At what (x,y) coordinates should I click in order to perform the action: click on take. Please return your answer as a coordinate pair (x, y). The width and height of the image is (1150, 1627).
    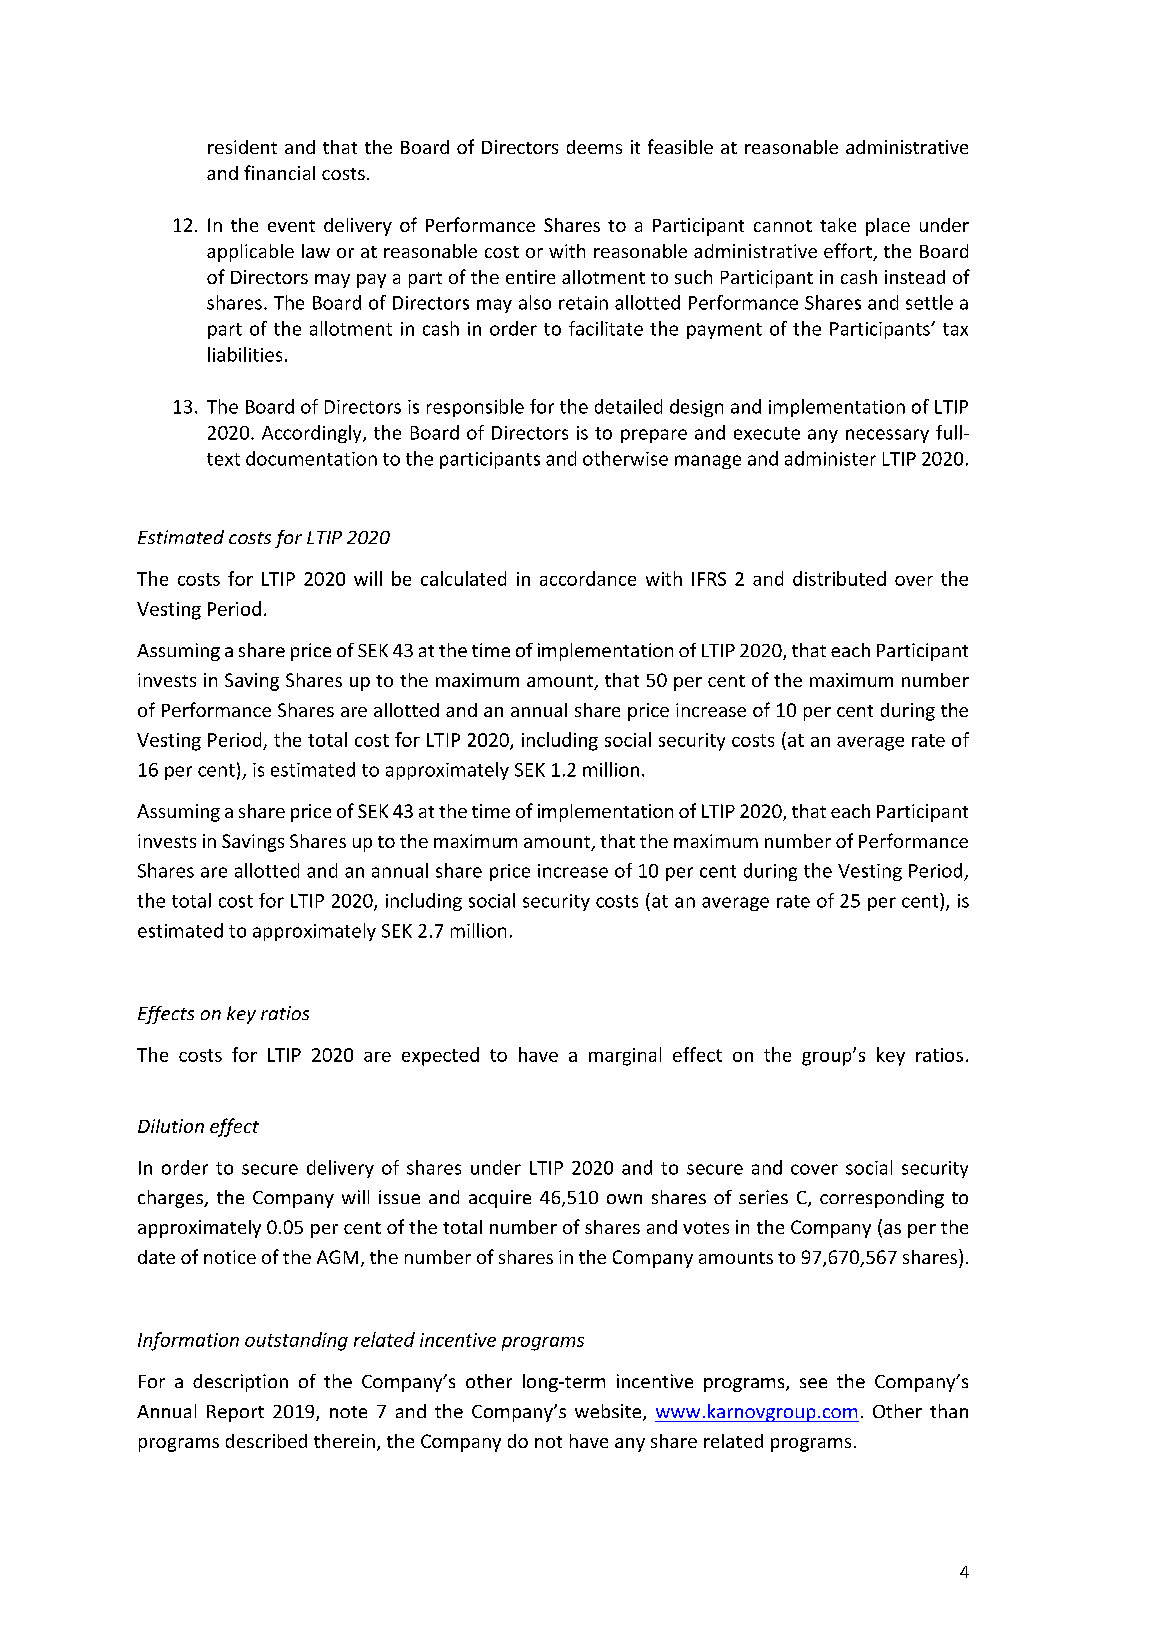
    Looking at the image, I should click on (838, 225).
